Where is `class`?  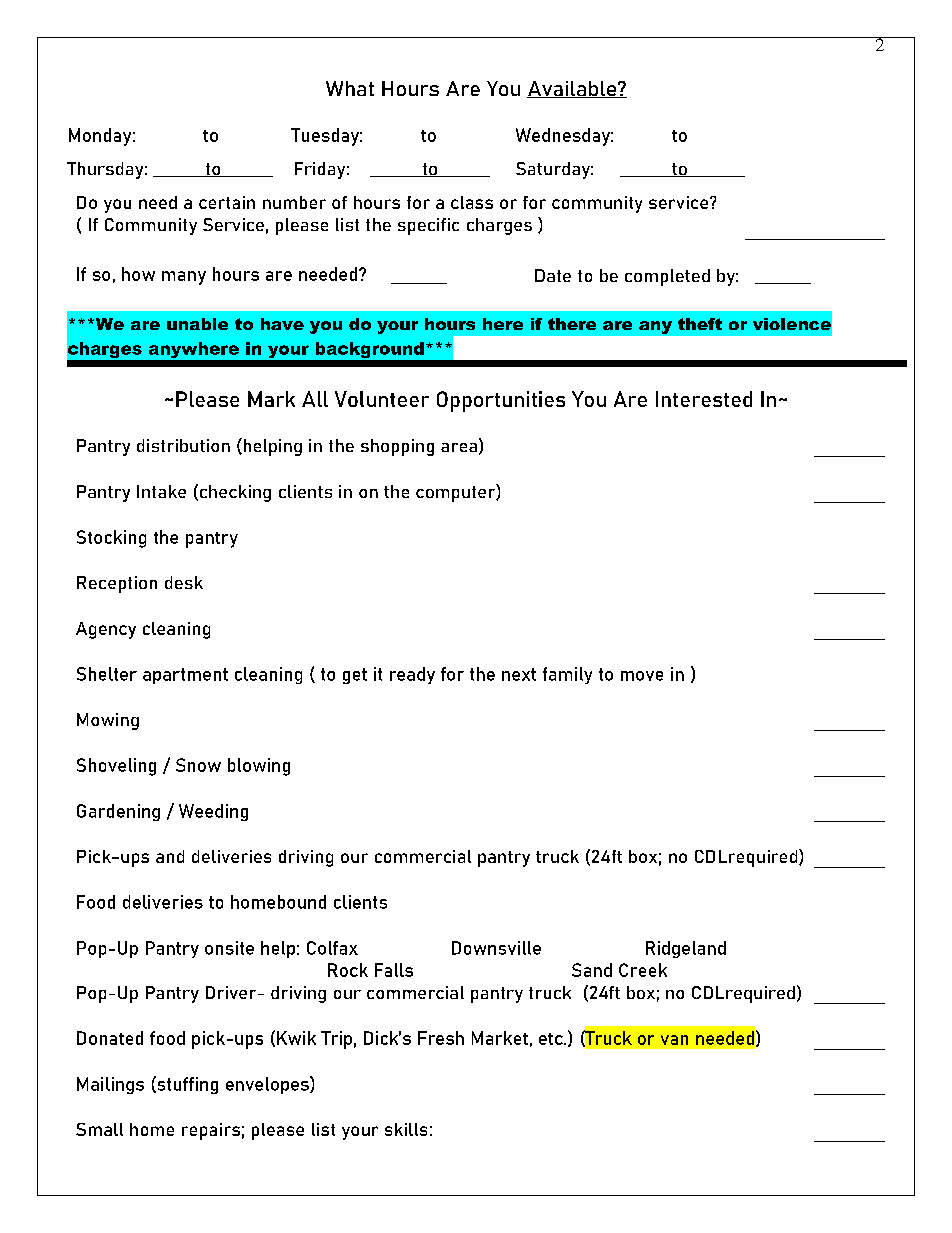 class is located at coordinates (472, 202).
